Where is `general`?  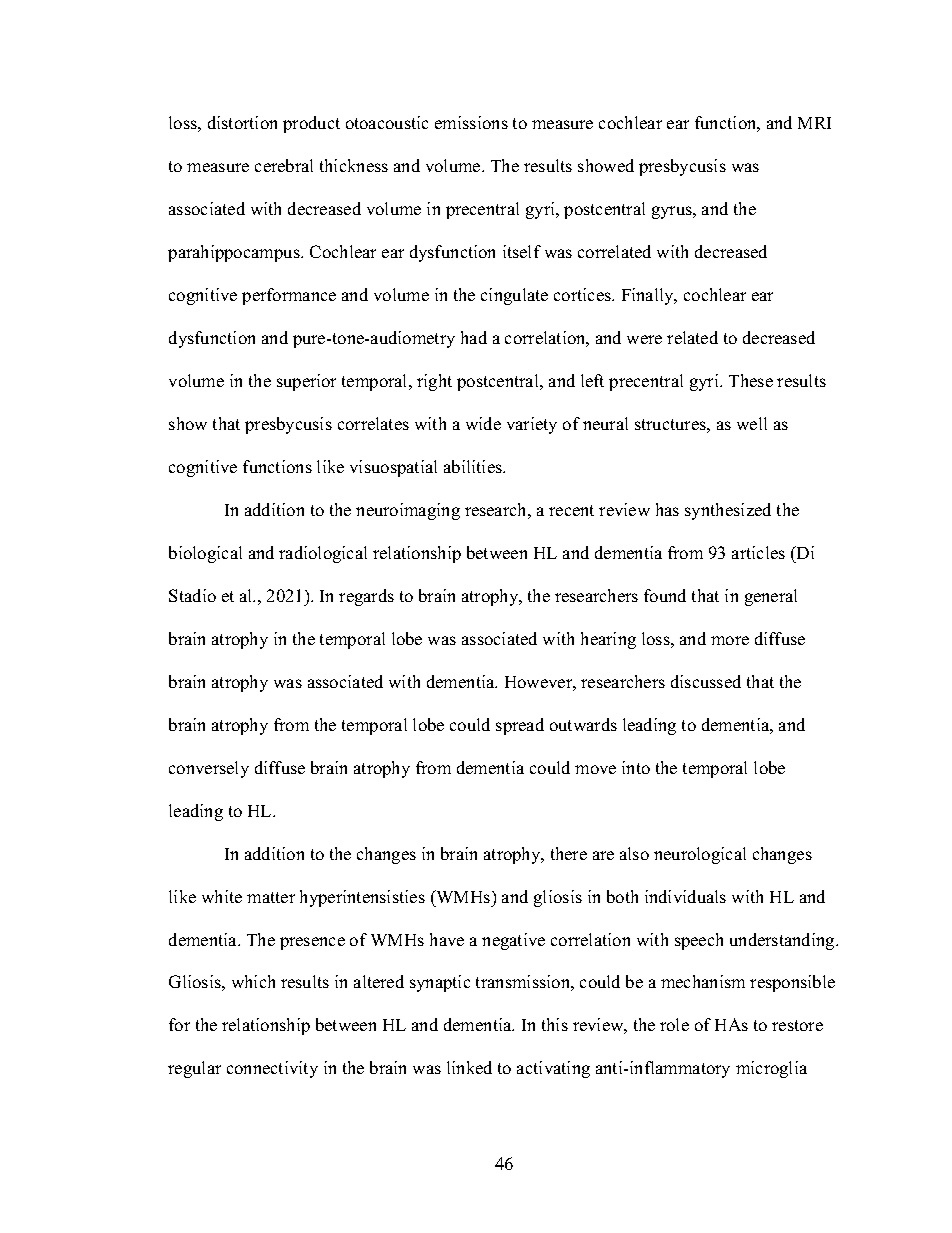 general is located at coordinates (771, 597).
